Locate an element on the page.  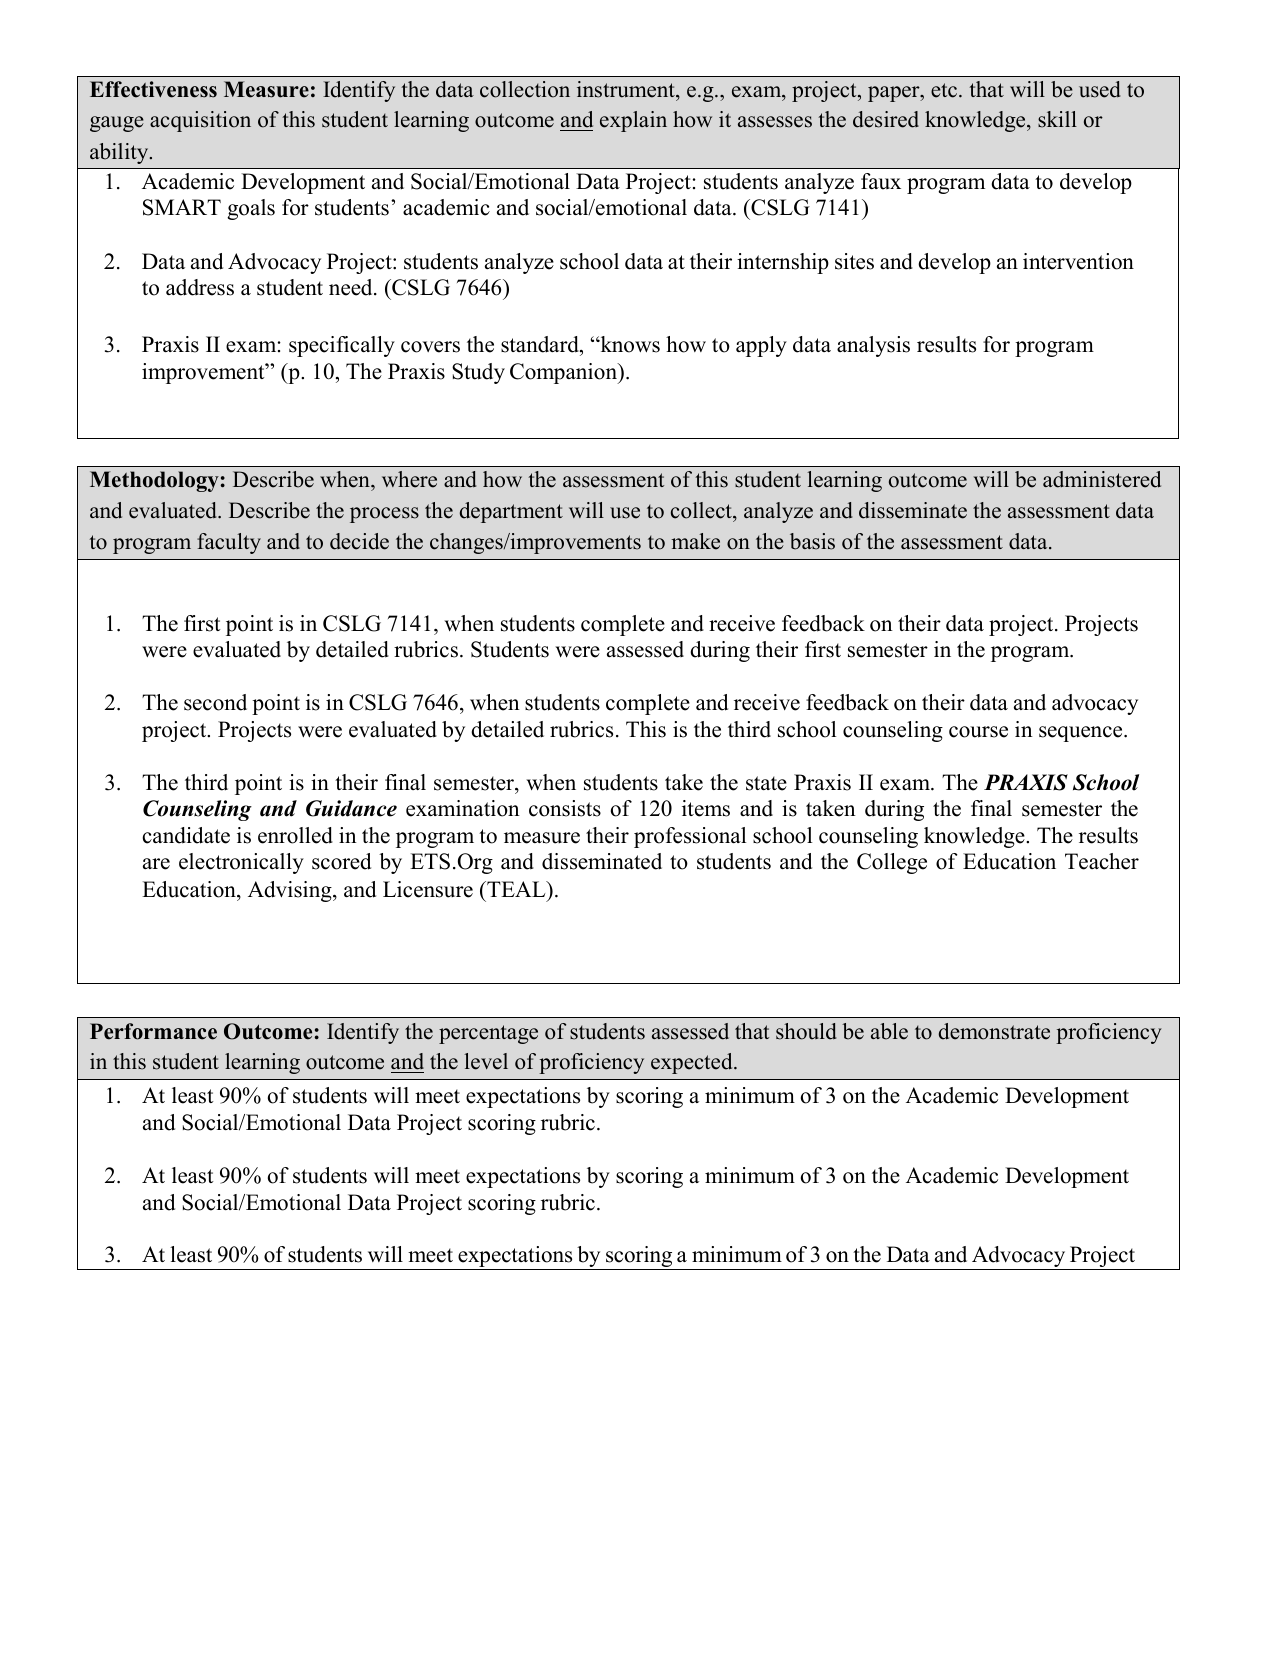
administered is located at coordinates (1102, 479).
